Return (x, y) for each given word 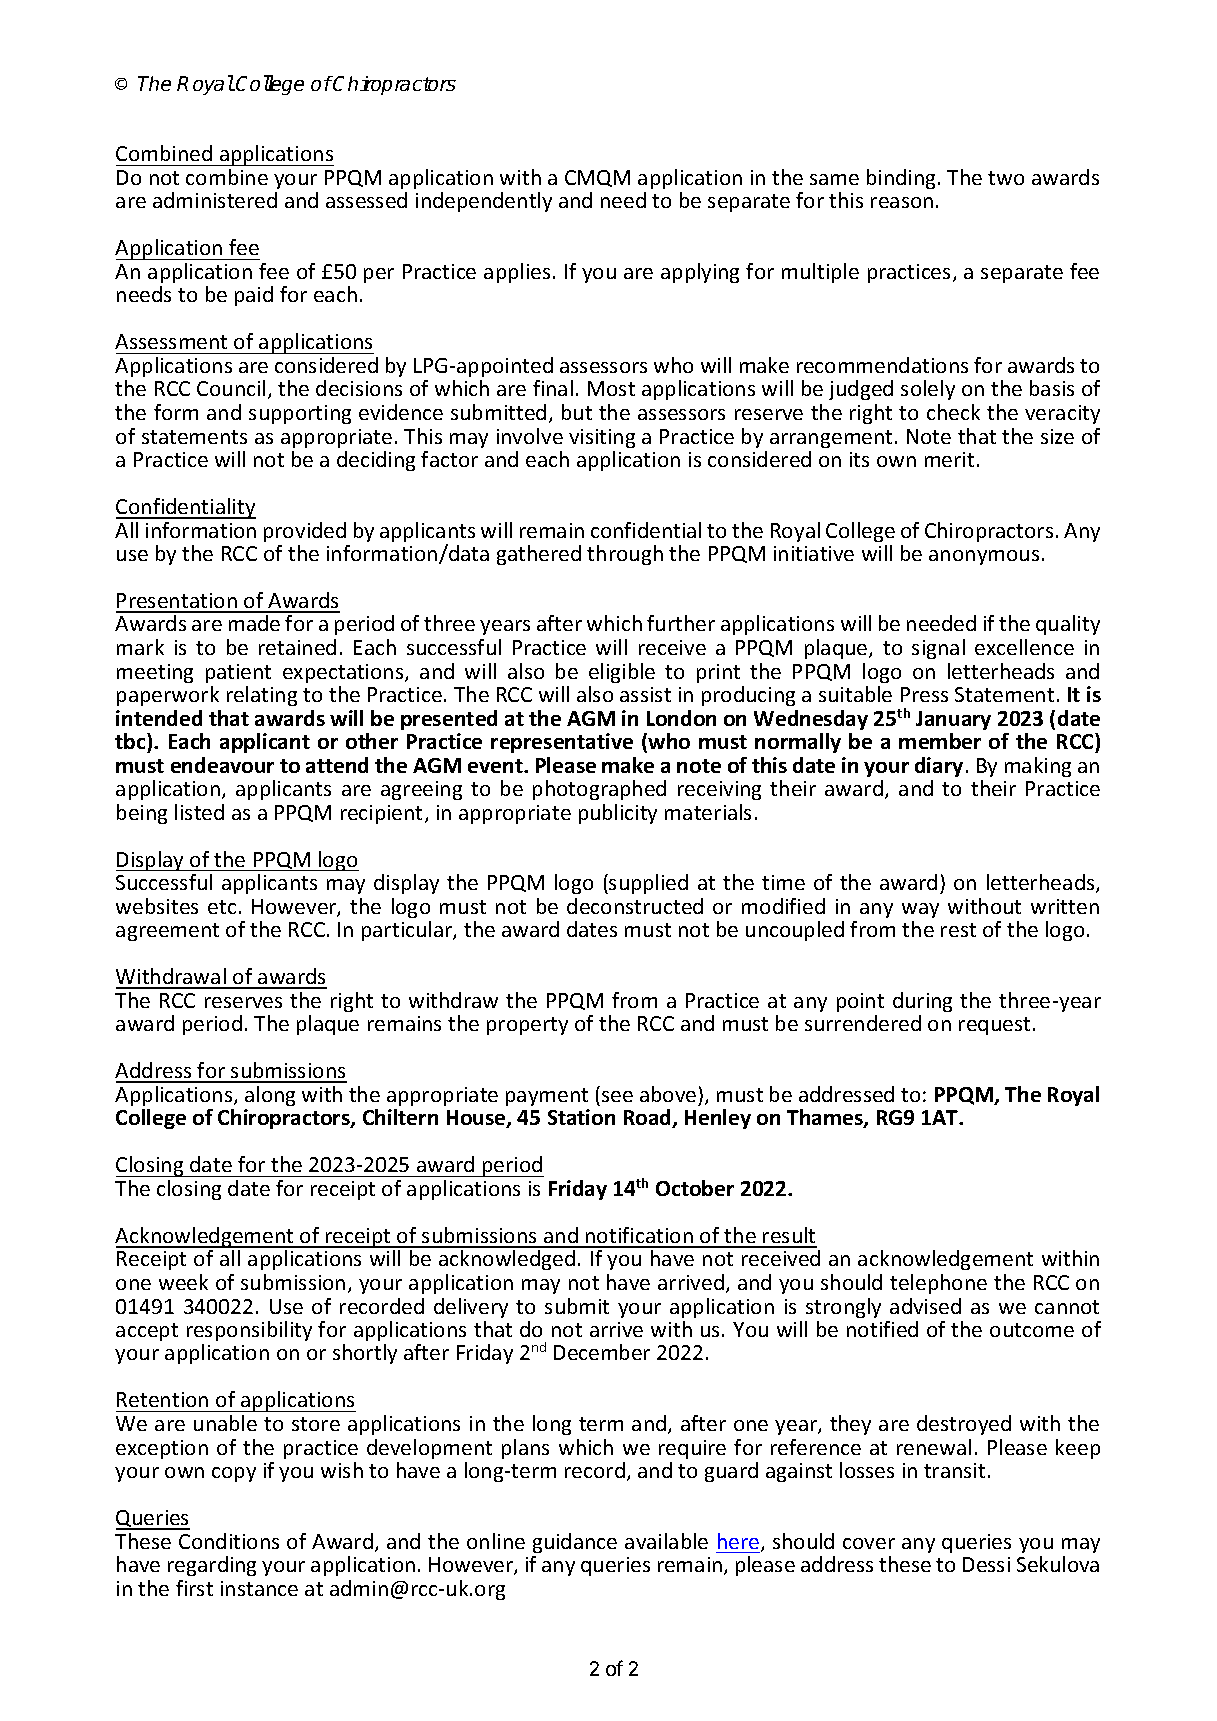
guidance (575, 1543)
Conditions (229, 1541)
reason (902, 202)
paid (254, 296)
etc (222, 907)
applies (517, 273)
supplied (647, 884)
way (920, 910)
